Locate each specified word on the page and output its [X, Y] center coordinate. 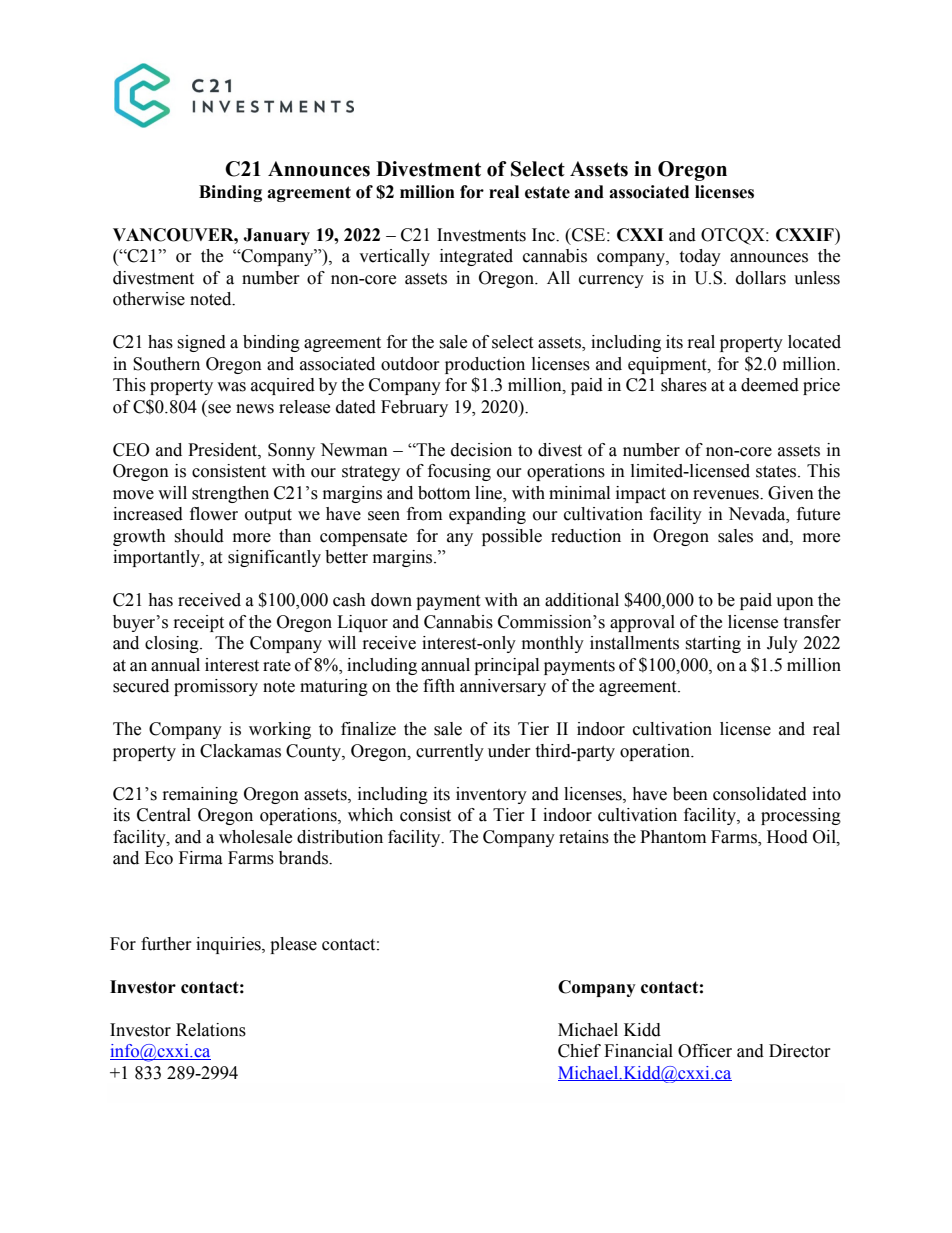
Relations [211, 1030]
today [700, 257]
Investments [481, 235]
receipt [199, 623]
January [276, 236]
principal [506, 666]
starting [713, 644]
